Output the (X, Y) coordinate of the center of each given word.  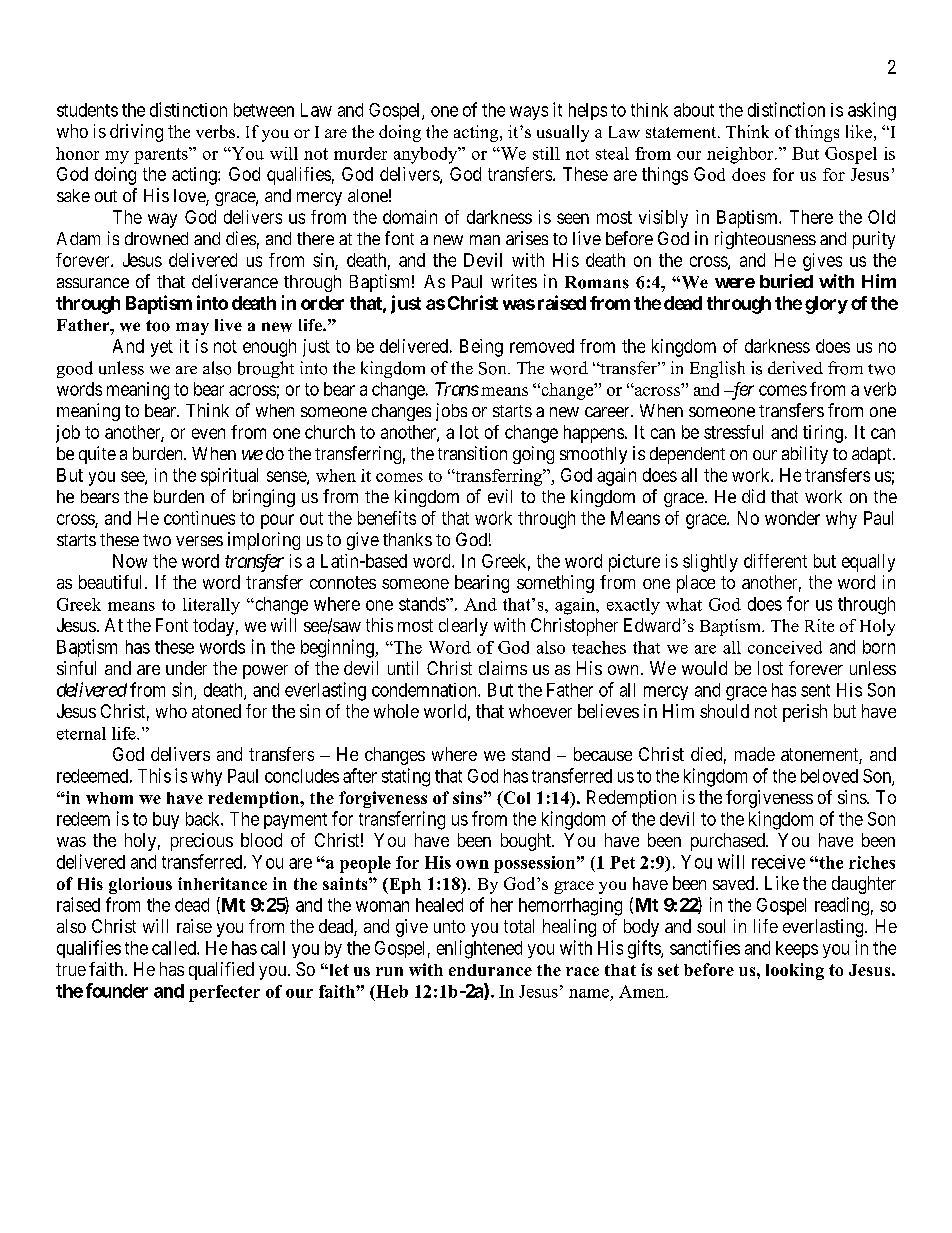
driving (136, 133)
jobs (451, 412)
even (208, 433)
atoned (216, 711)
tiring (823, 434)
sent (815, 690)
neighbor (741, 155)
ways (529, 113)
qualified (221, 971)
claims (503, 668)
